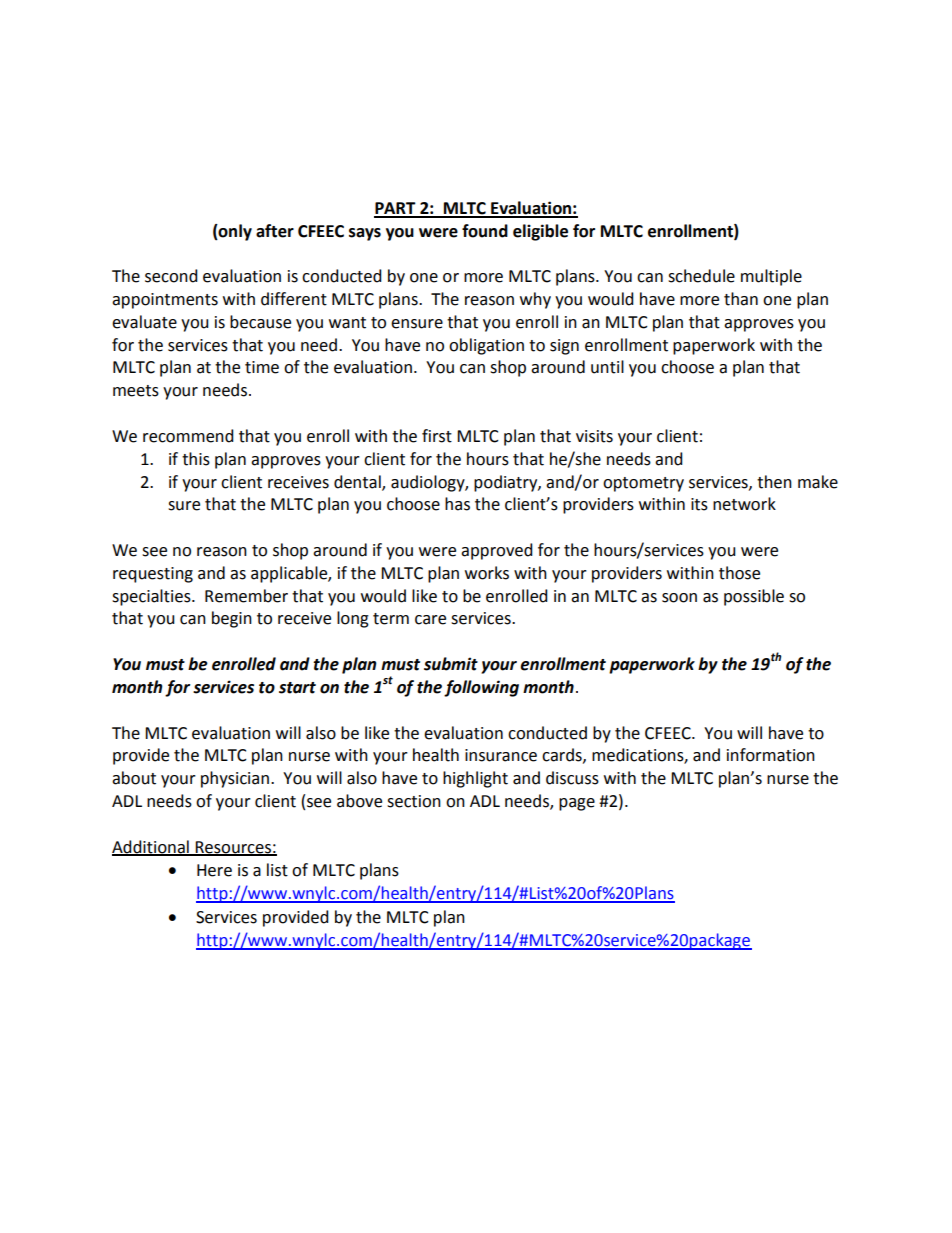  Describe the element at coordinates (414, 801) in the page. I see `section` at that location.
